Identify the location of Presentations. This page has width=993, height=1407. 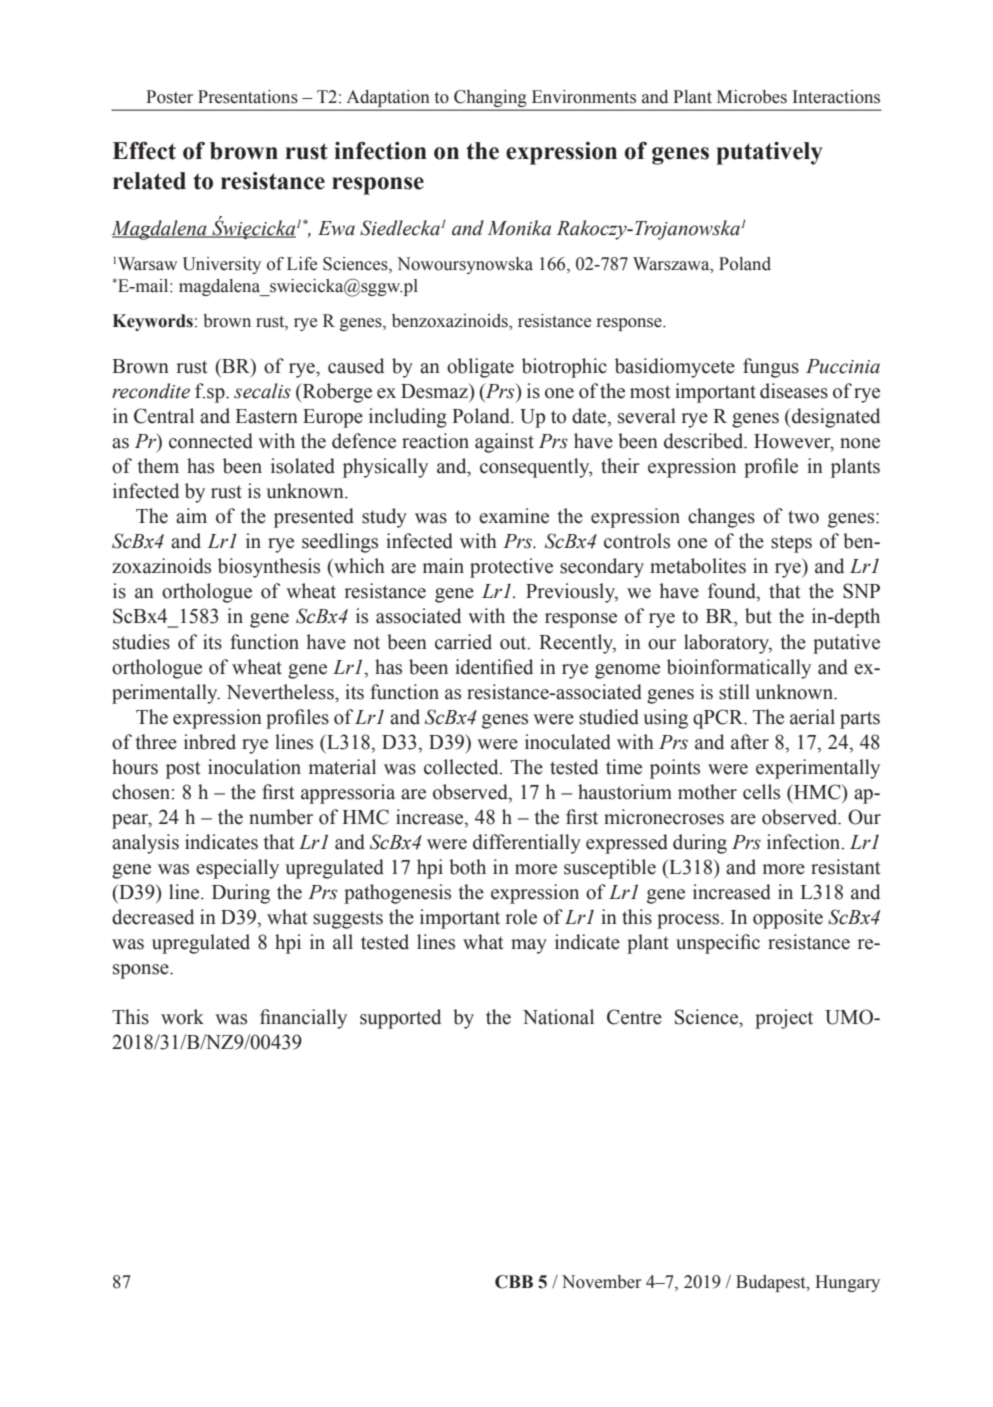
(248, 97).
